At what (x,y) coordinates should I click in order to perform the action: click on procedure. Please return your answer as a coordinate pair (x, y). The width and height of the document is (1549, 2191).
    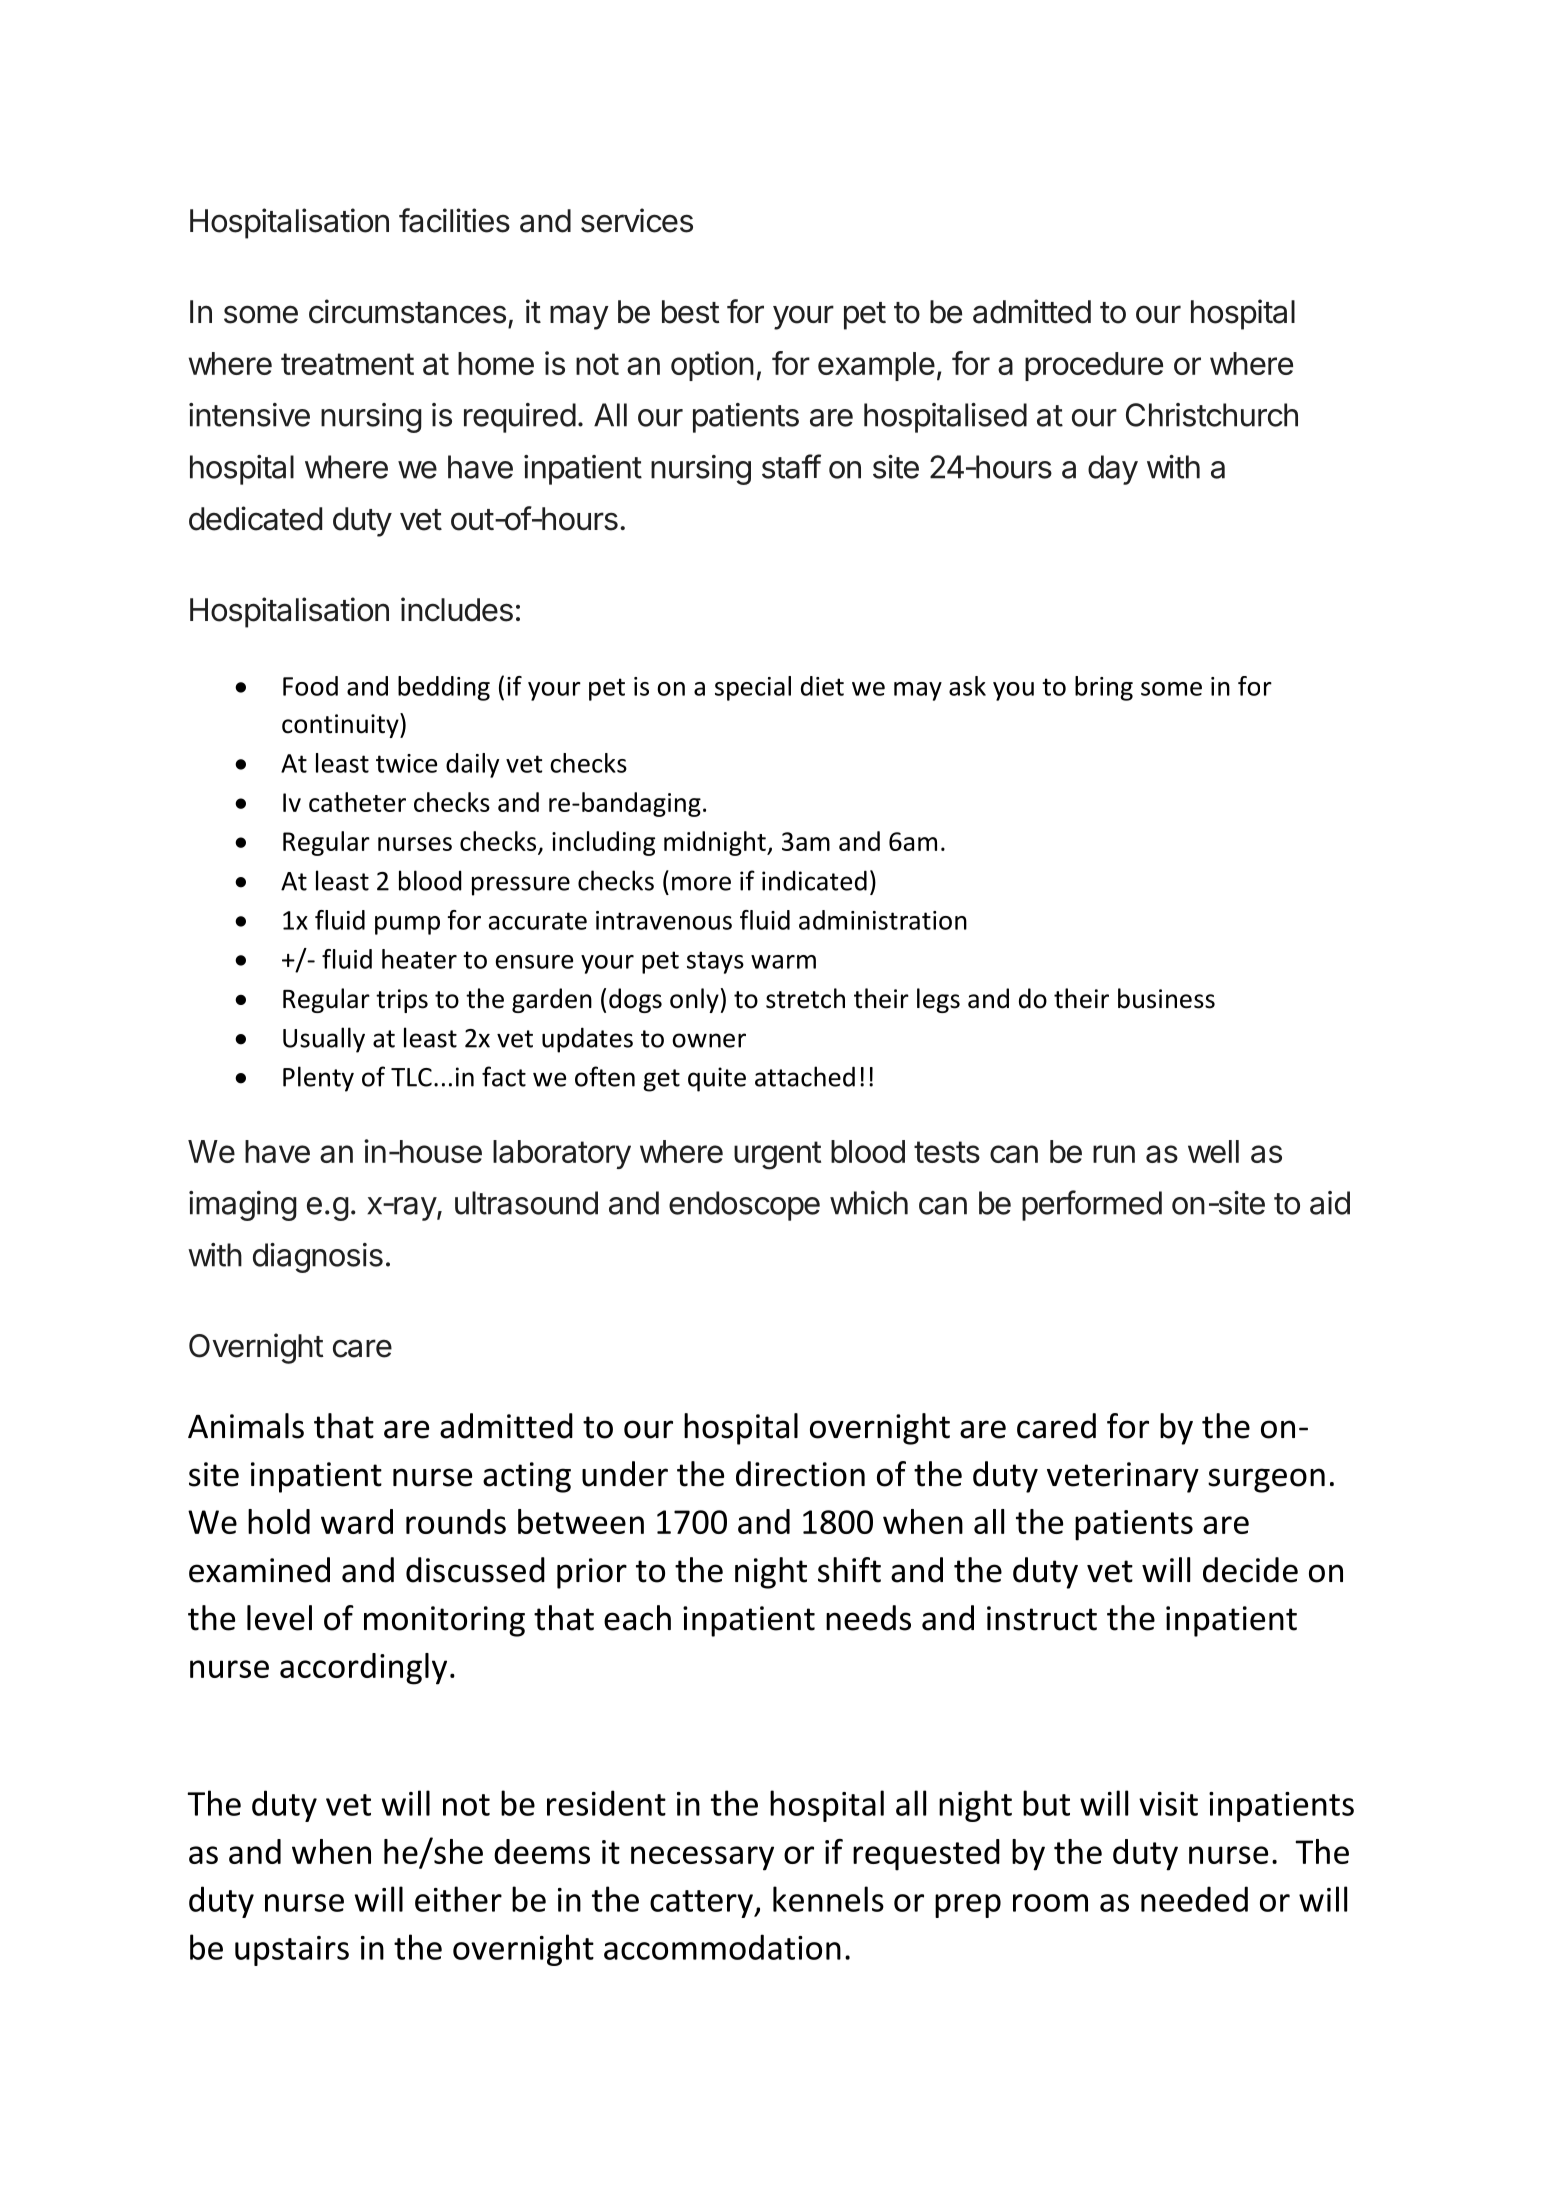
    Looking at the image, I should click on (1094, 366).
